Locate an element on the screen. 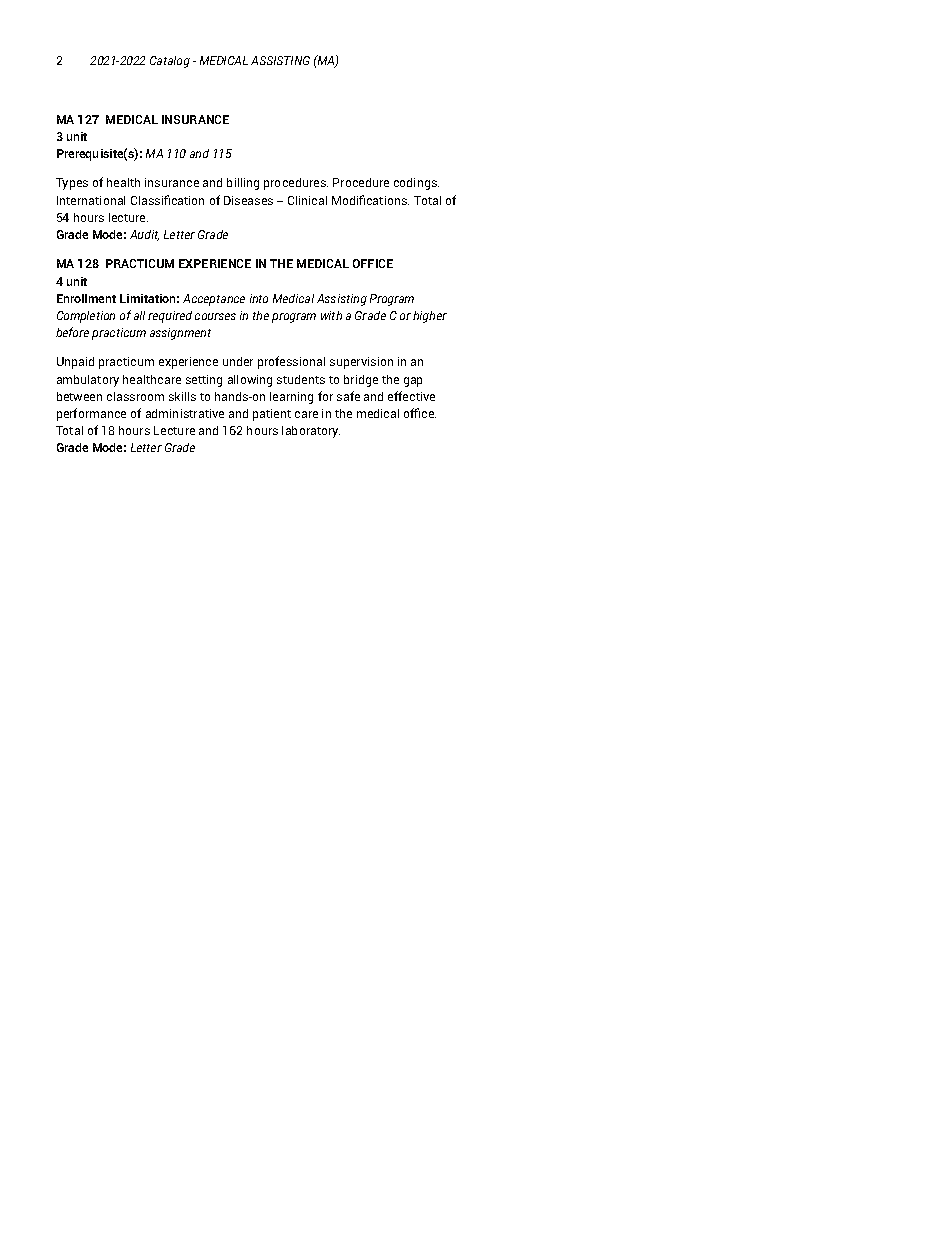 This screenshot has height=1233, width=952. Diseases is located at coordinates (248, 200).
